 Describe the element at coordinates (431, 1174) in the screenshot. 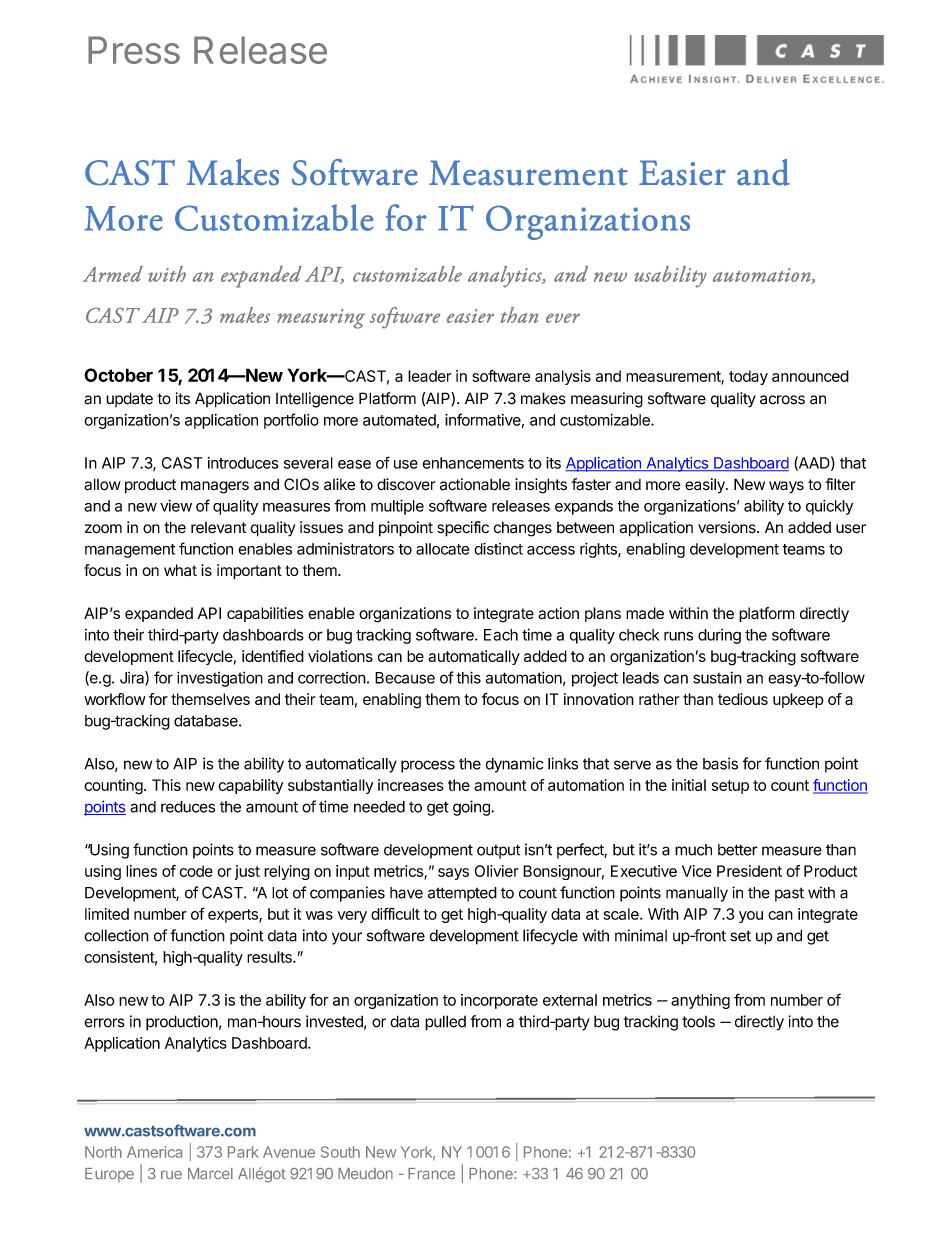

I see `France` at that location.
